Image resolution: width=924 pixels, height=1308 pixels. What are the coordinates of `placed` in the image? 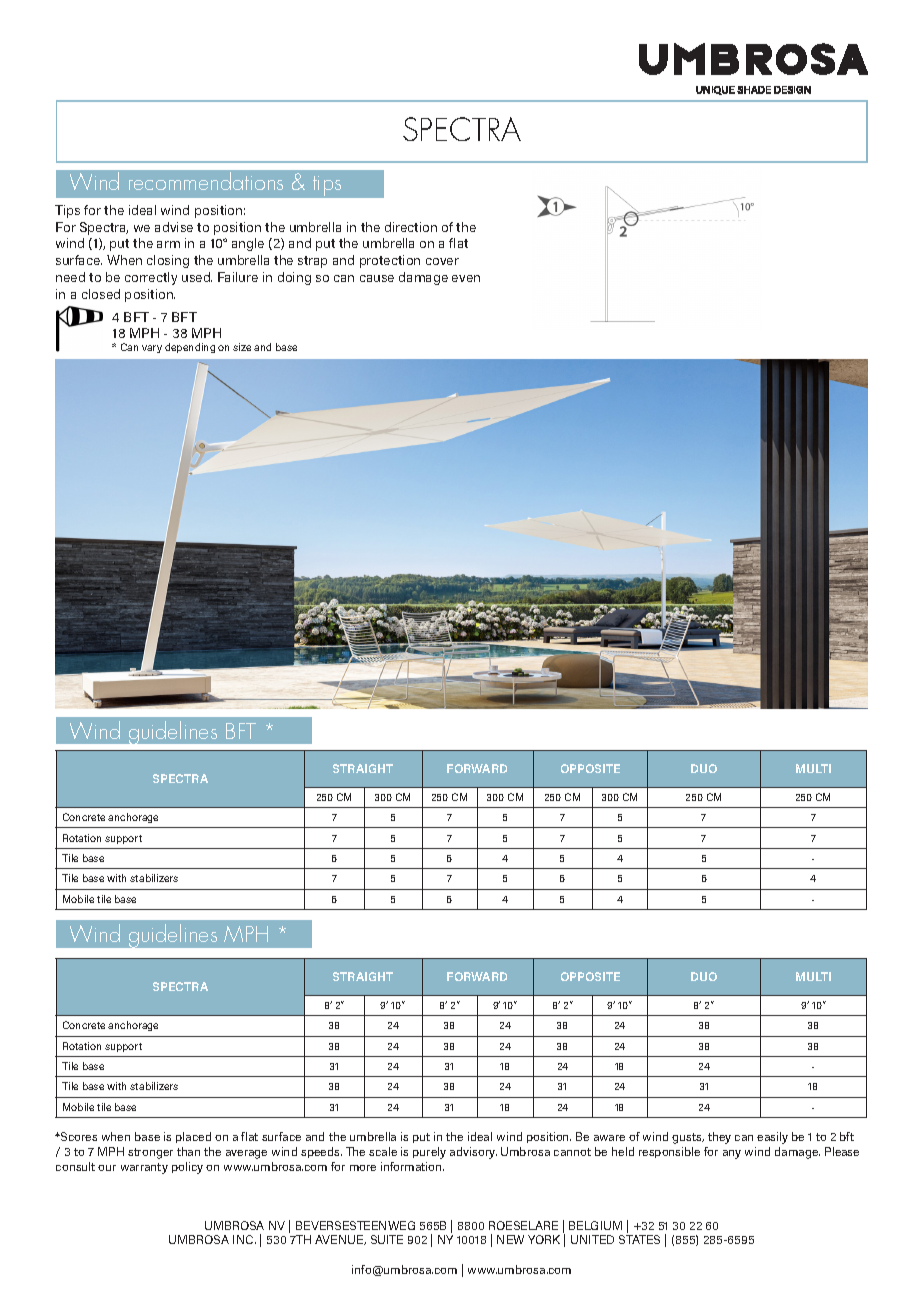 It's located at (193, 1137).
